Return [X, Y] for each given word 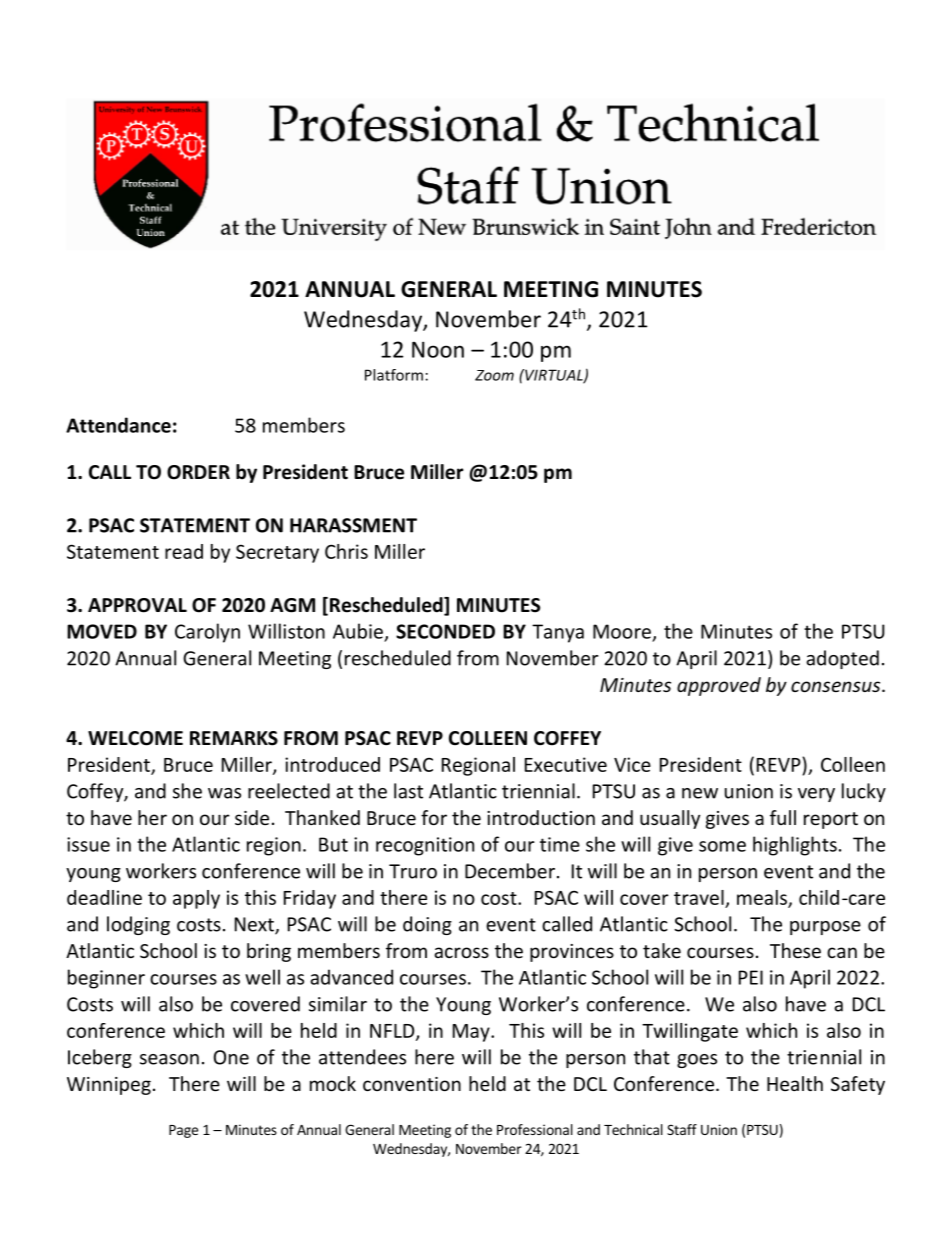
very [816, 795]
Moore [622, 631]
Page [183, 1131]
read [184, 551]
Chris [346, 551]
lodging [138, 925]
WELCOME [135, 738]
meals [763, 898]
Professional [535, 1129]
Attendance [118, 425]
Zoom [494, 375]
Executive [566, 764]
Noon [438, 349]
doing [427, 925]
